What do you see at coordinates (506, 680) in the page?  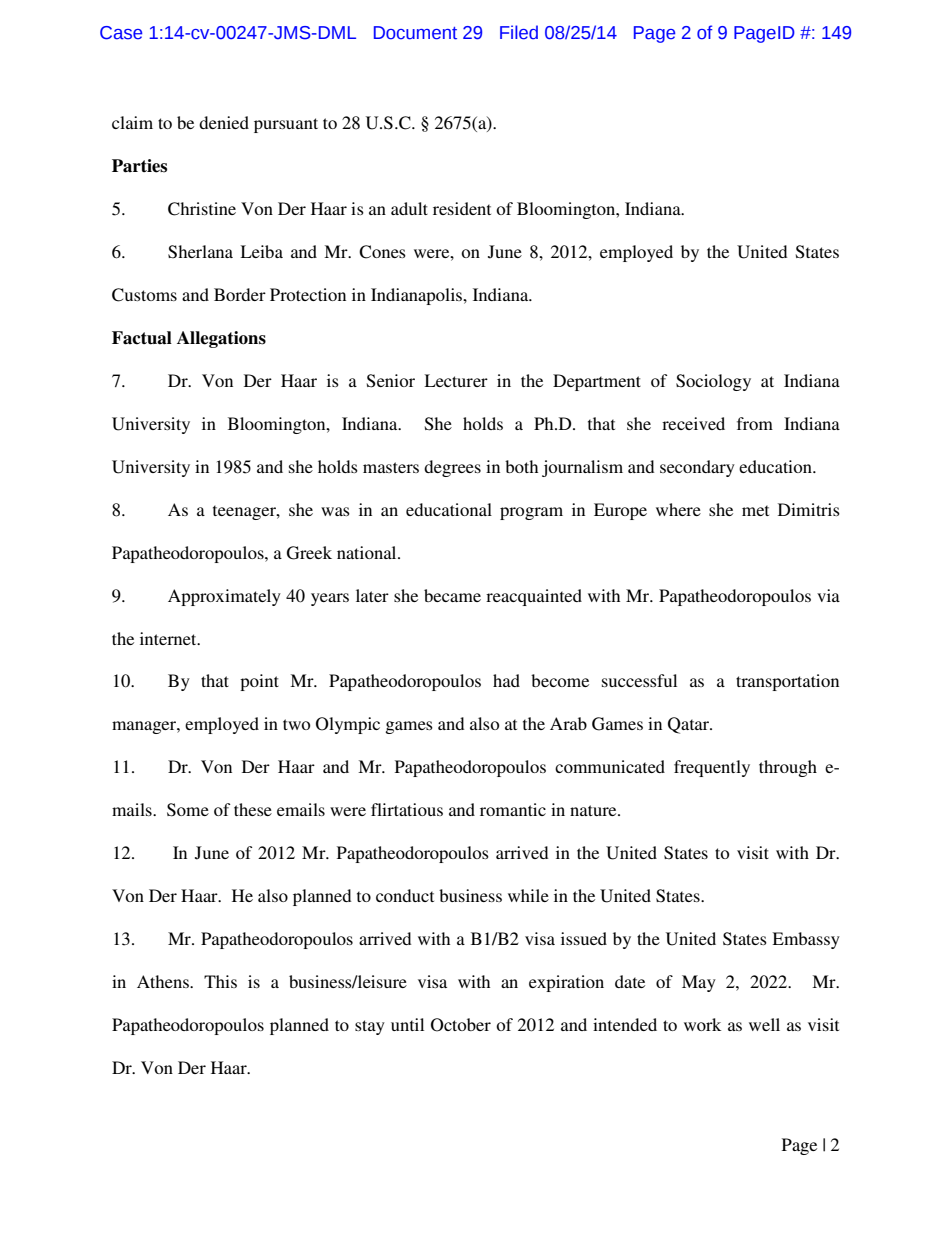 I see `had` at bounding box center [506, 680].
